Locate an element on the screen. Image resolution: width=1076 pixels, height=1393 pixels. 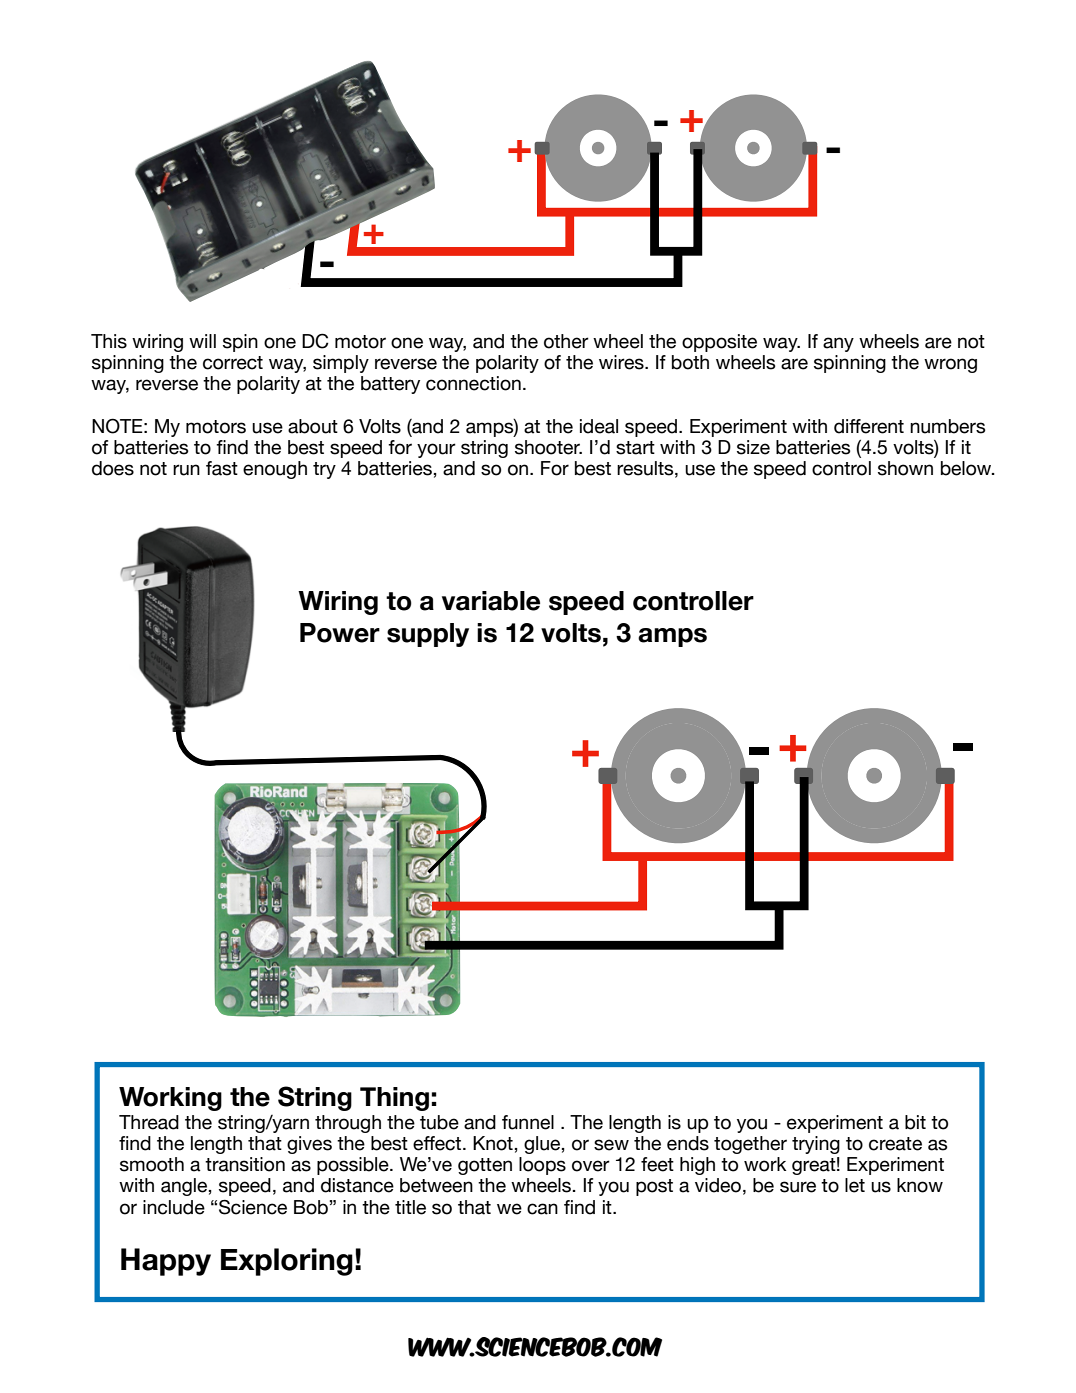
correct is located at coordinates (233, 363).
